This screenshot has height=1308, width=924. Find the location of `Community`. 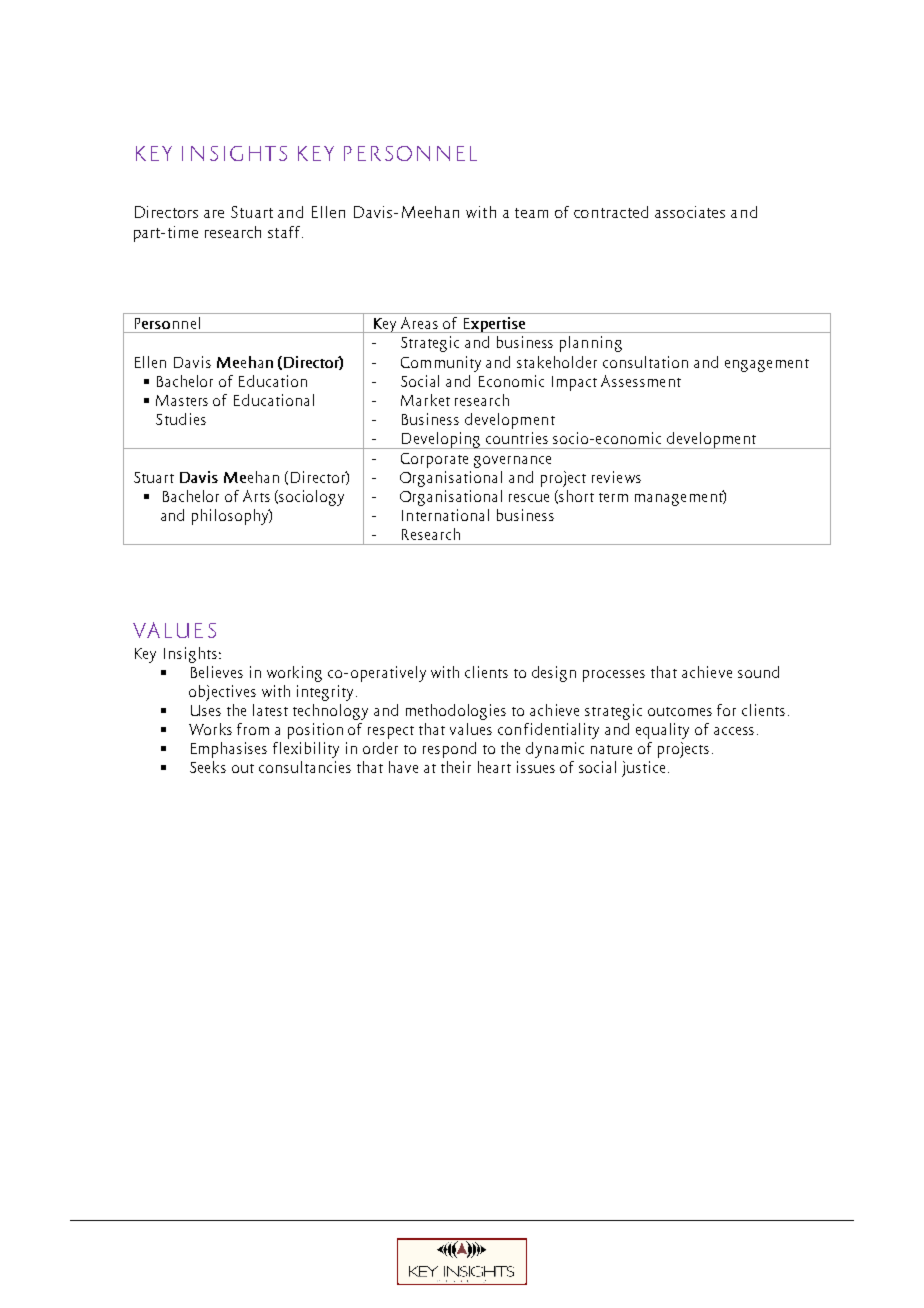

Community is located at coordinates (441, 364).
